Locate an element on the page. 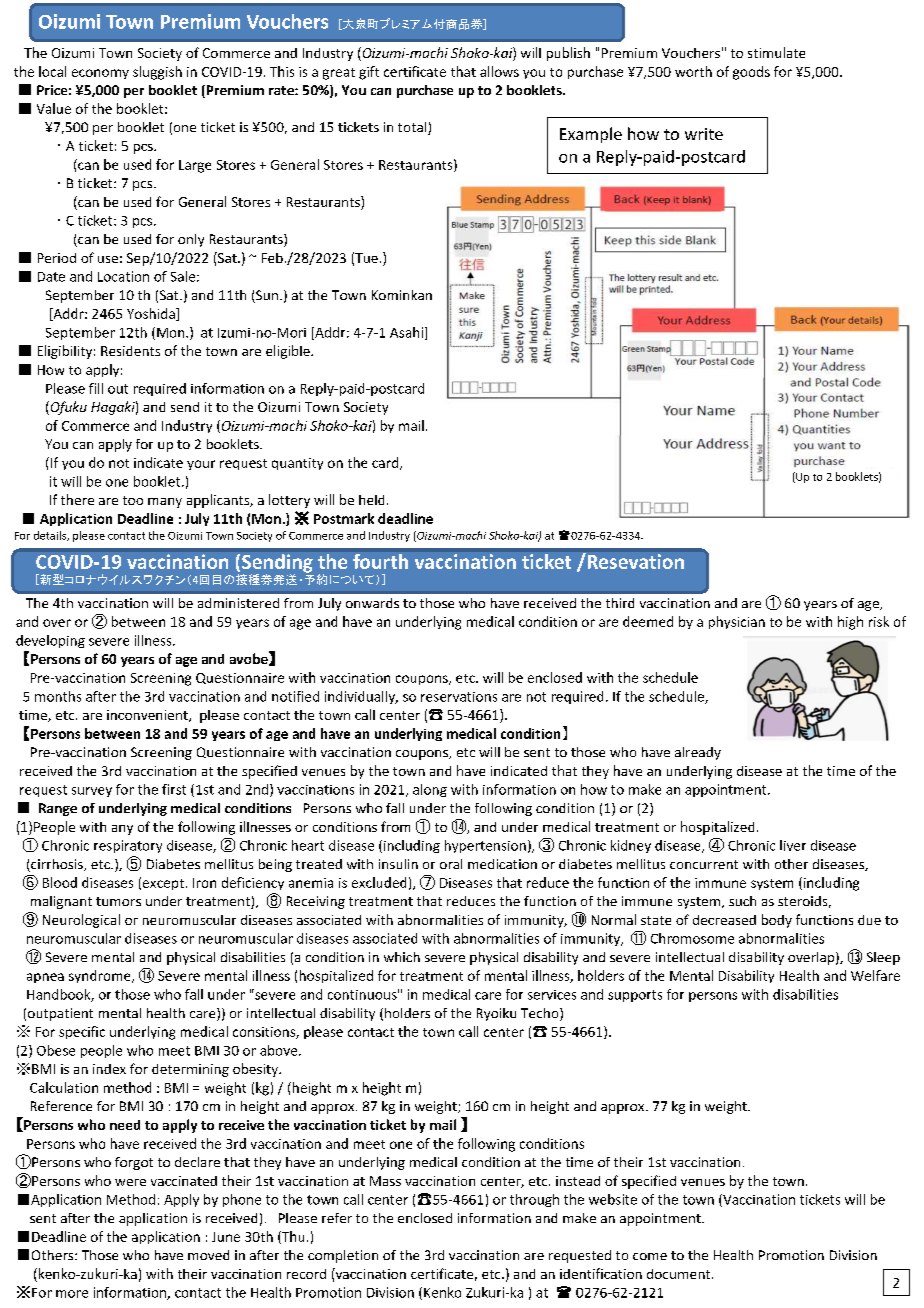 This image has height=1308, width=924. document is located at coordinates (680, 1274).
